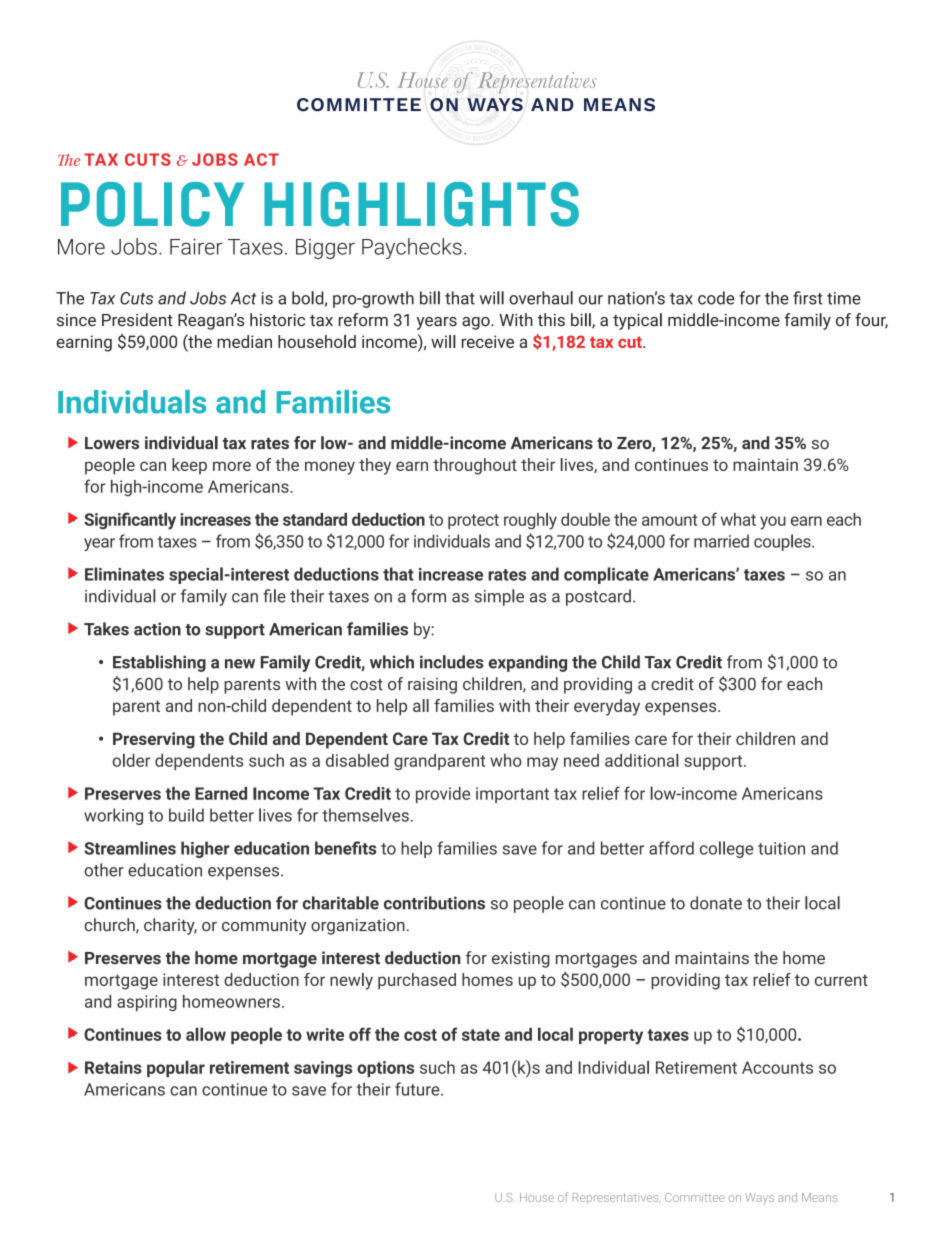 Image resolution: width=952 pixels, height=1233 pixels. I want to click on Accounts, so click(777, 1067).
